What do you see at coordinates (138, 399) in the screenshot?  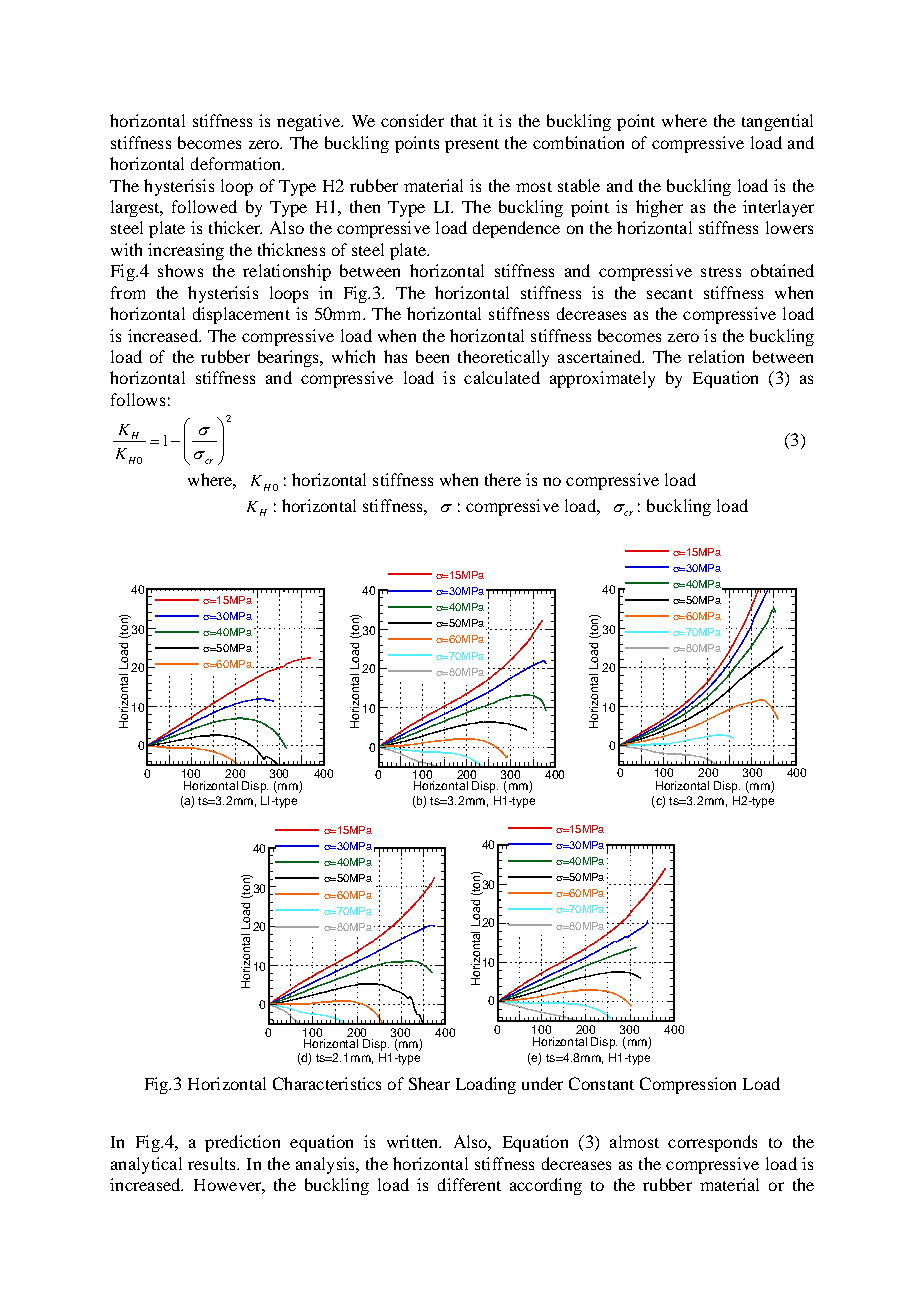 I see `follows` at bounding box center [138, 399].
